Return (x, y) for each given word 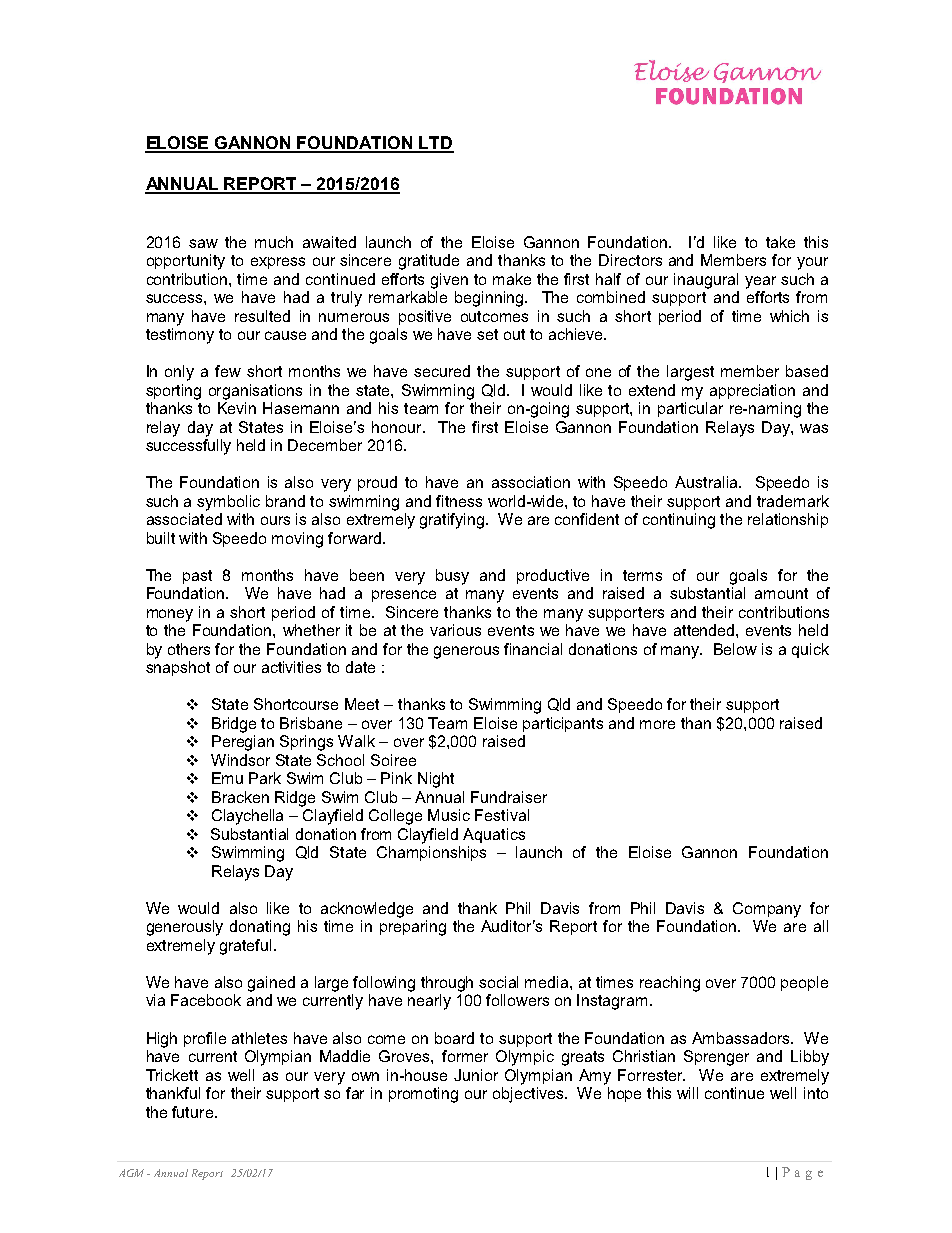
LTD (436, 144)
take (780, 242)
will (687, 1093)
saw (203, 243)
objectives (529, 1095)
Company (767, 910)
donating (260, 928)
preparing (413, 928)
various (455, 630)
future (192, 1112)
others (189, 649)
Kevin (237, 408)
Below (735, 649)
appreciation (752, 391)
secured (442, 371)
